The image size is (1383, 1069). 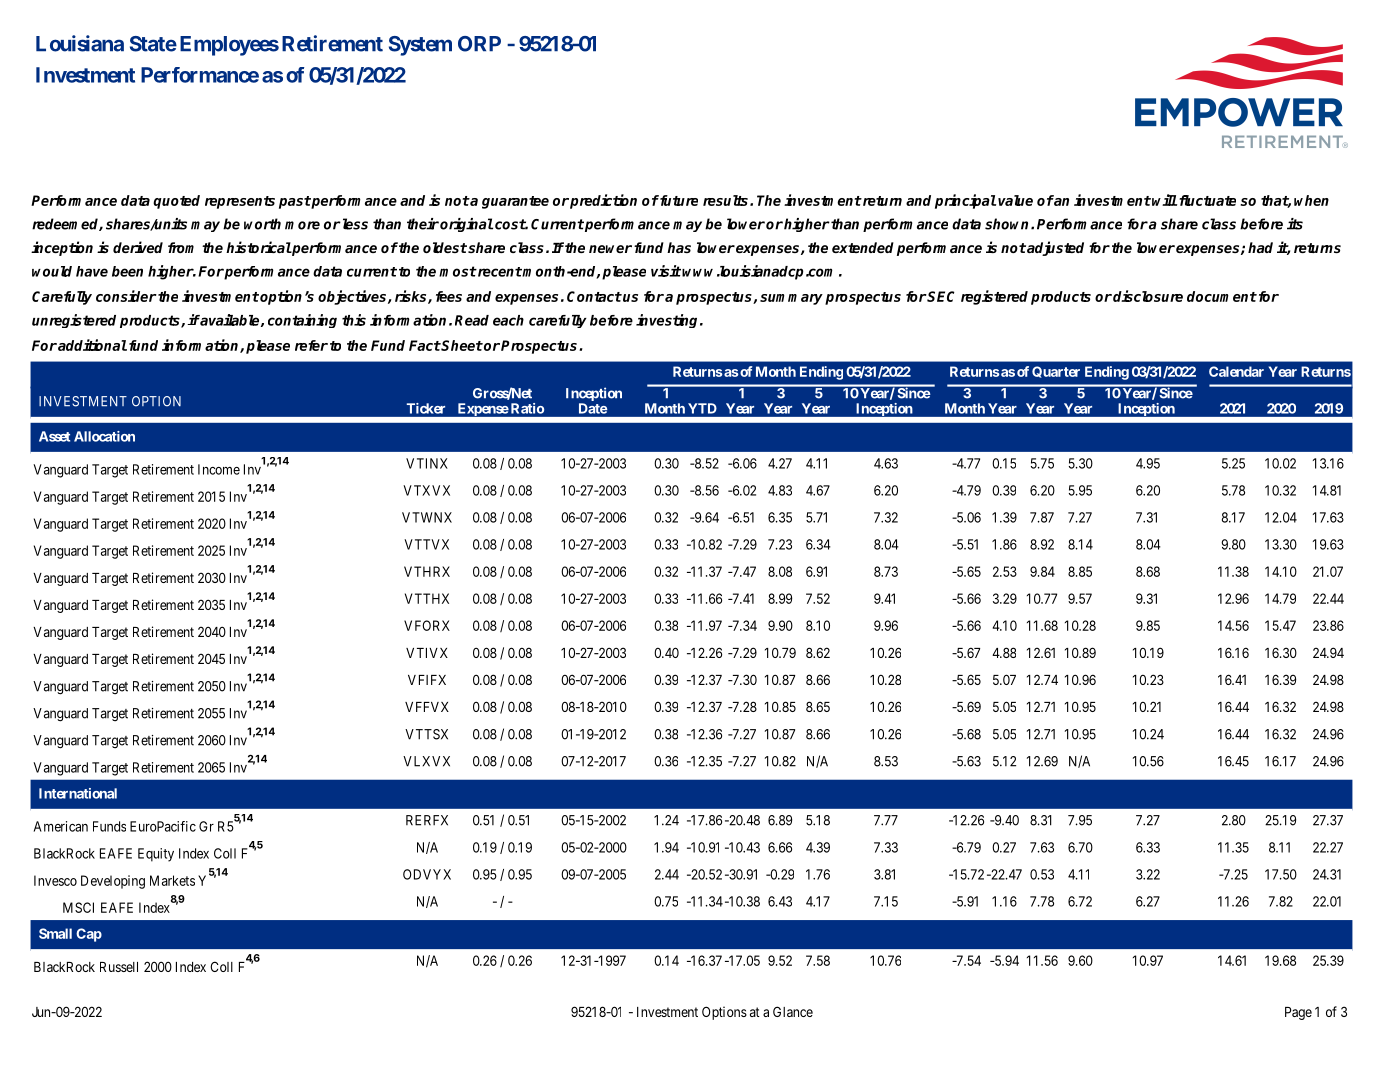 I want to click on refer, so click(x=311, y=345).
